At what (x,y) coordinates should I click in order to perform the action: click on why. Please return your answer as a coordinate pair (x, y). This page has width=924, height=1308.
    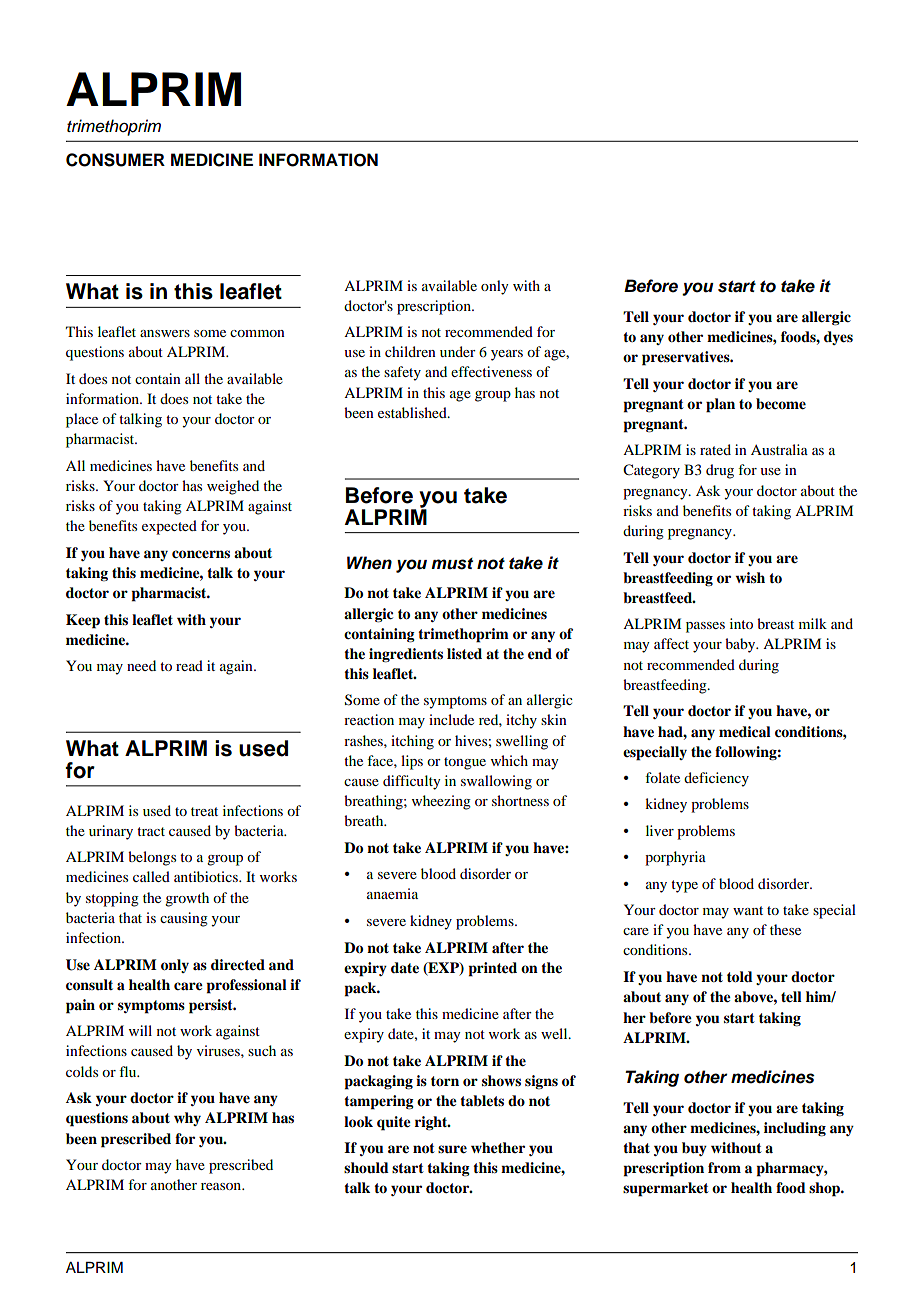
    Looking at the image, I should click on (187, 1119).
